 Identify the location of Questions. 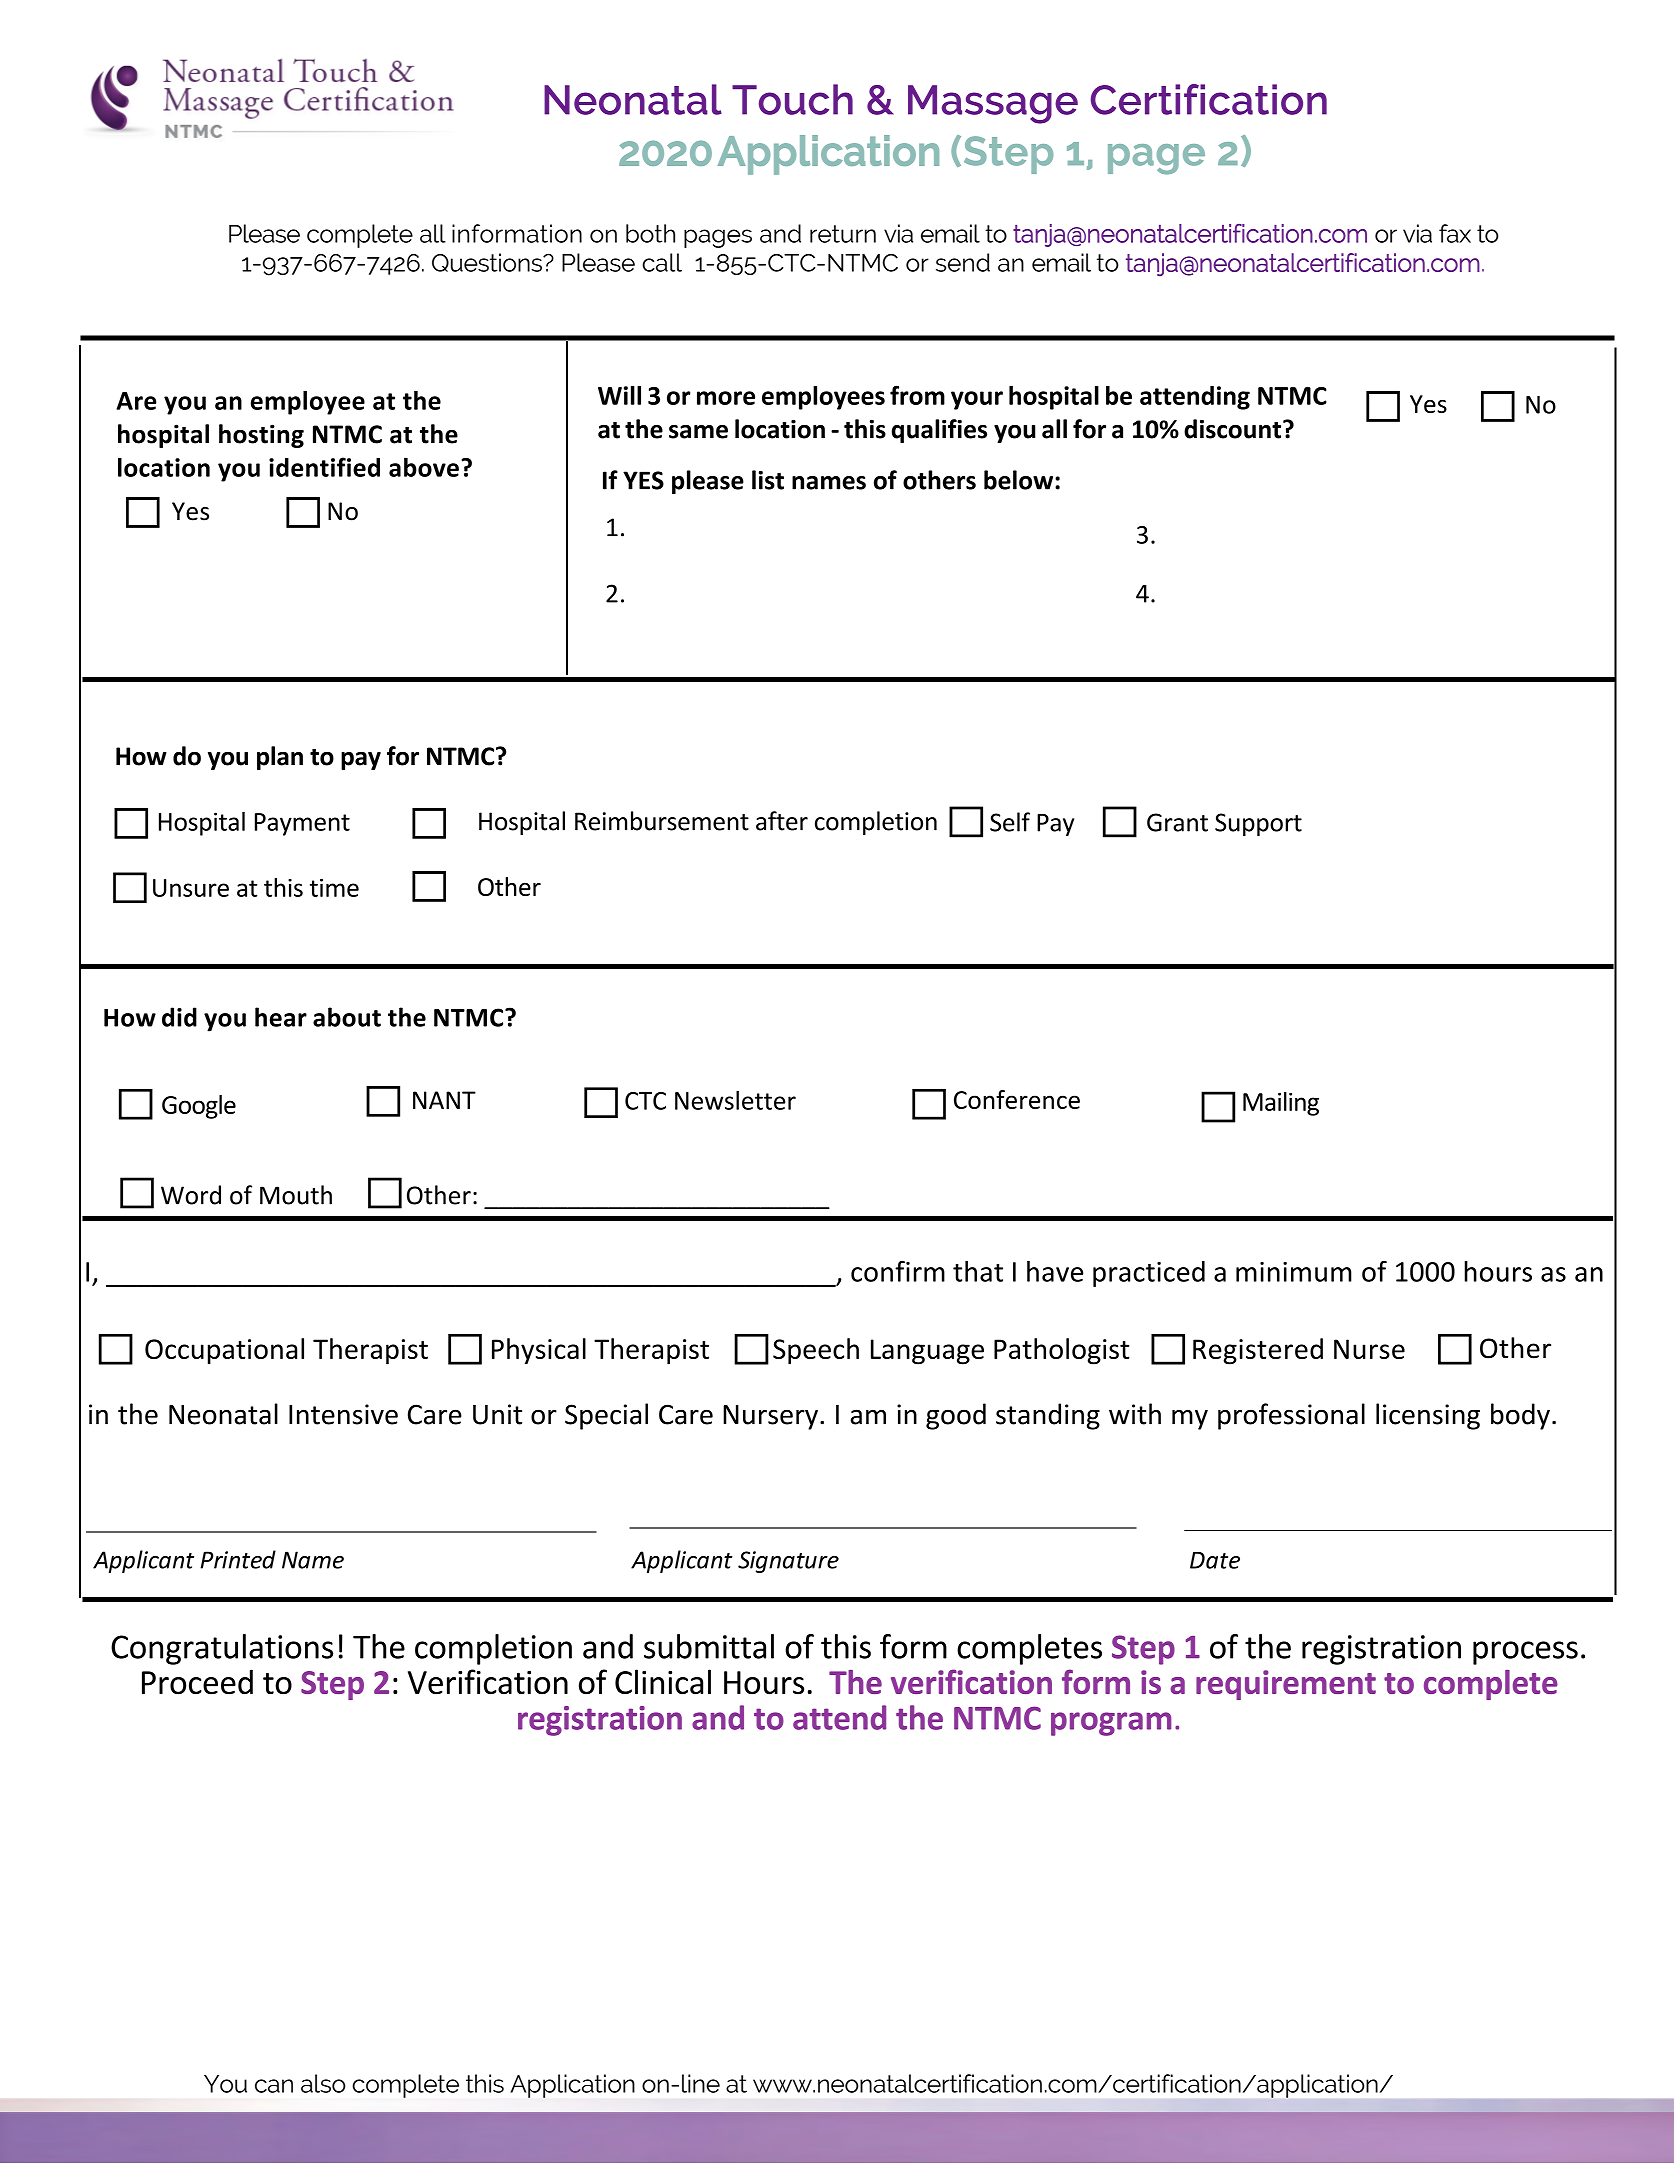
(488, 262).
